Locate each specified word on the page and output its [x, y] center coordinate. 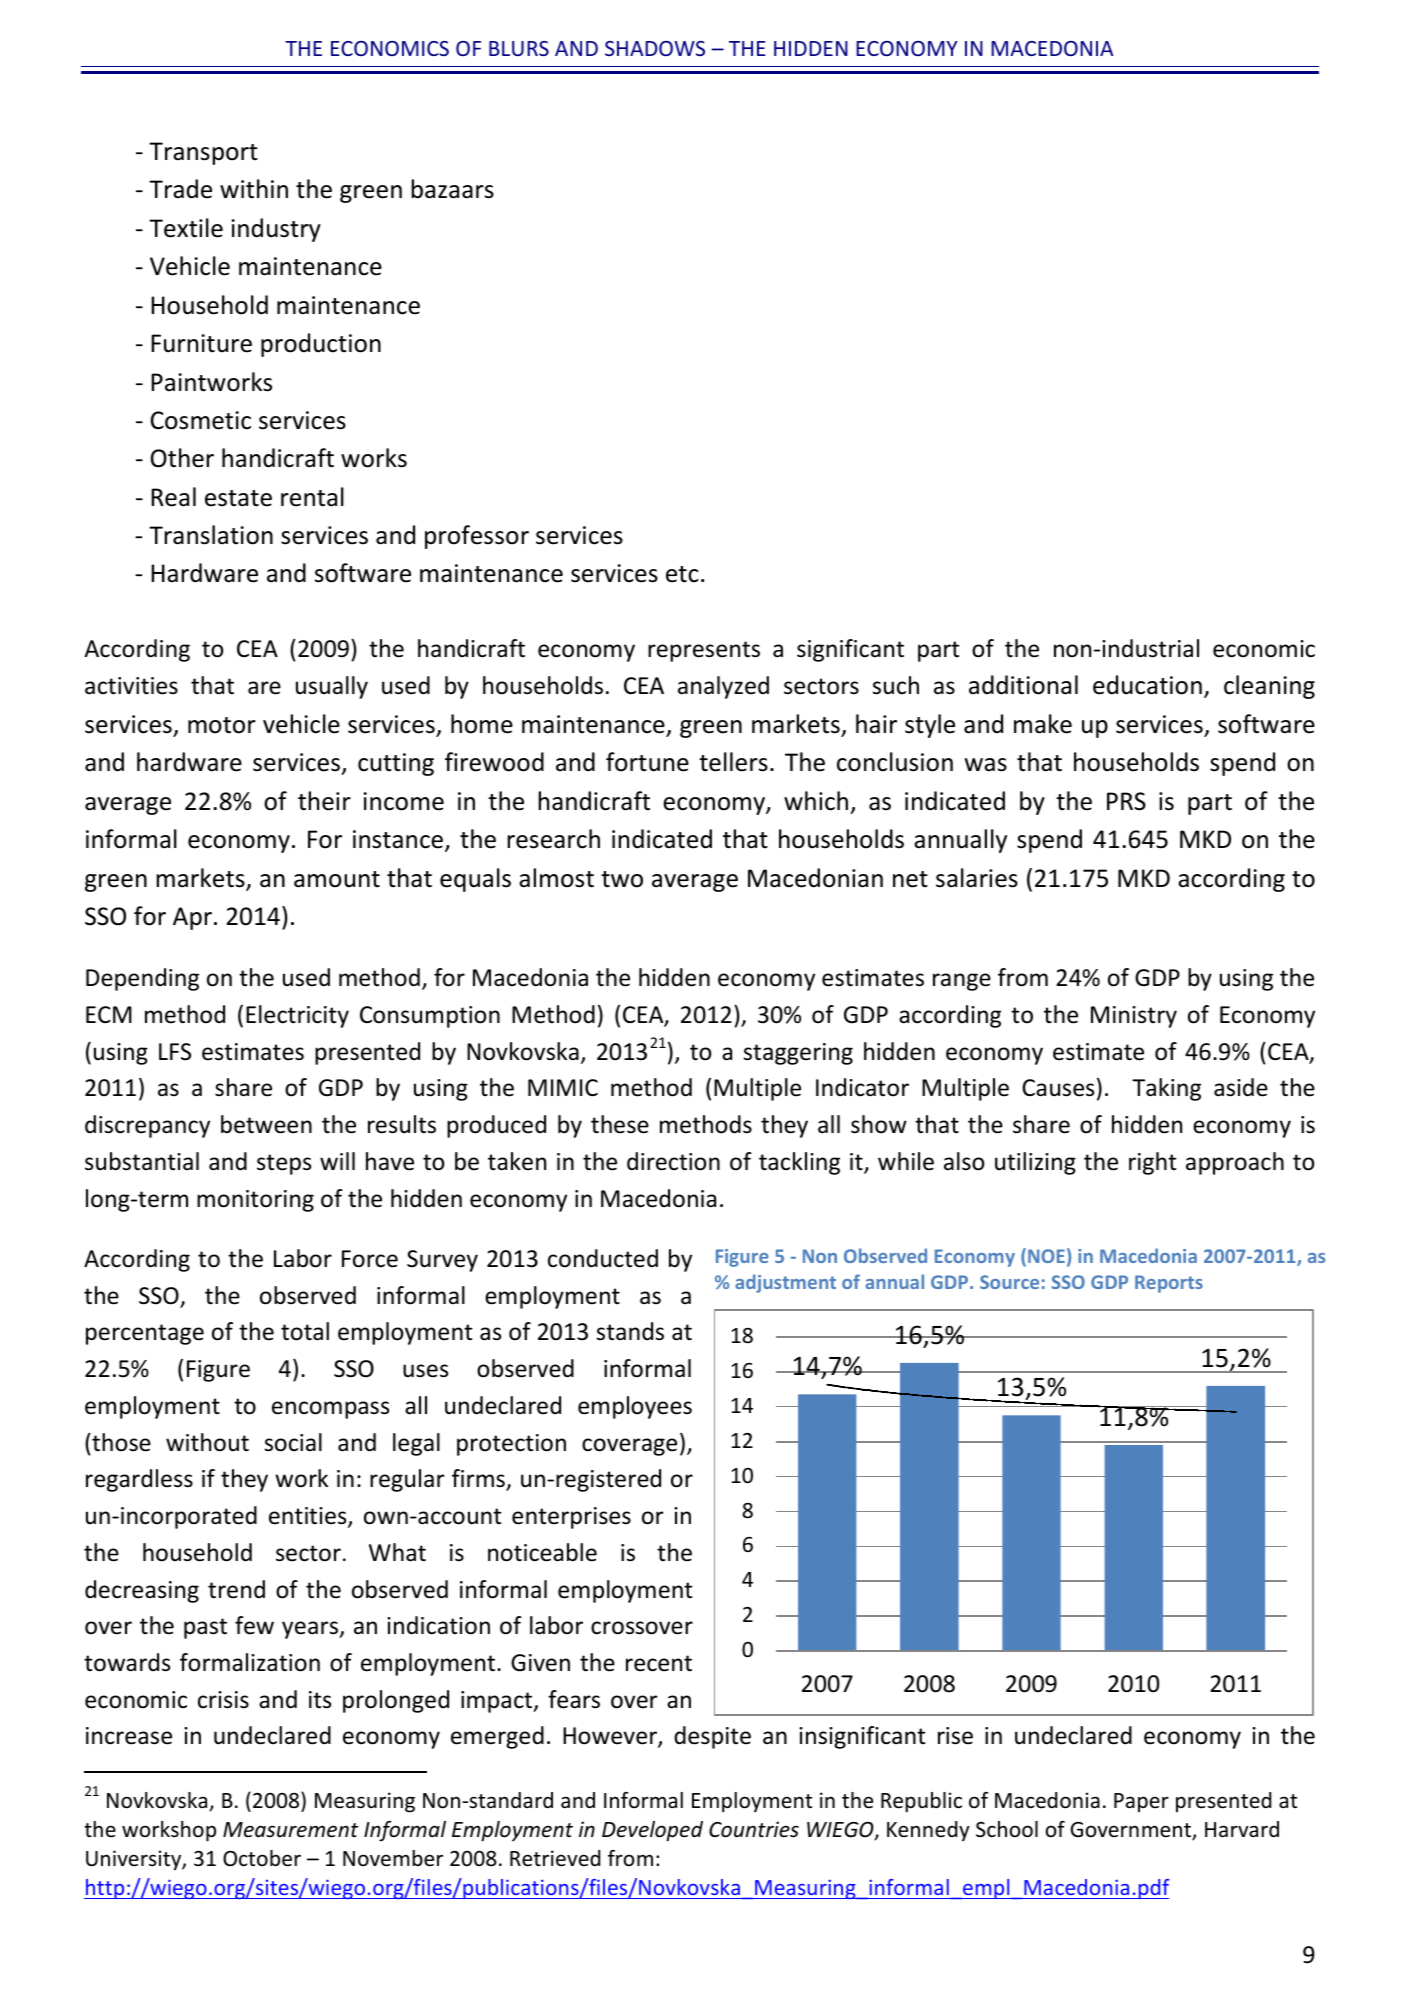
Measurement [290, 1830]
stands [630, 1331]
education [1147, 685]
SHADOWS [655, 48]
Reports [1169, 1284]
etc [682, 574]
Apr [192, 918]
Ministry [1134, 1017]
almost [556, 878]
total [305, 1331]
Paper [1141, 1802]
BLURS [519, 48]
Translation [211, 535]
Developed [652, 1831]
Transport [203, 153]
